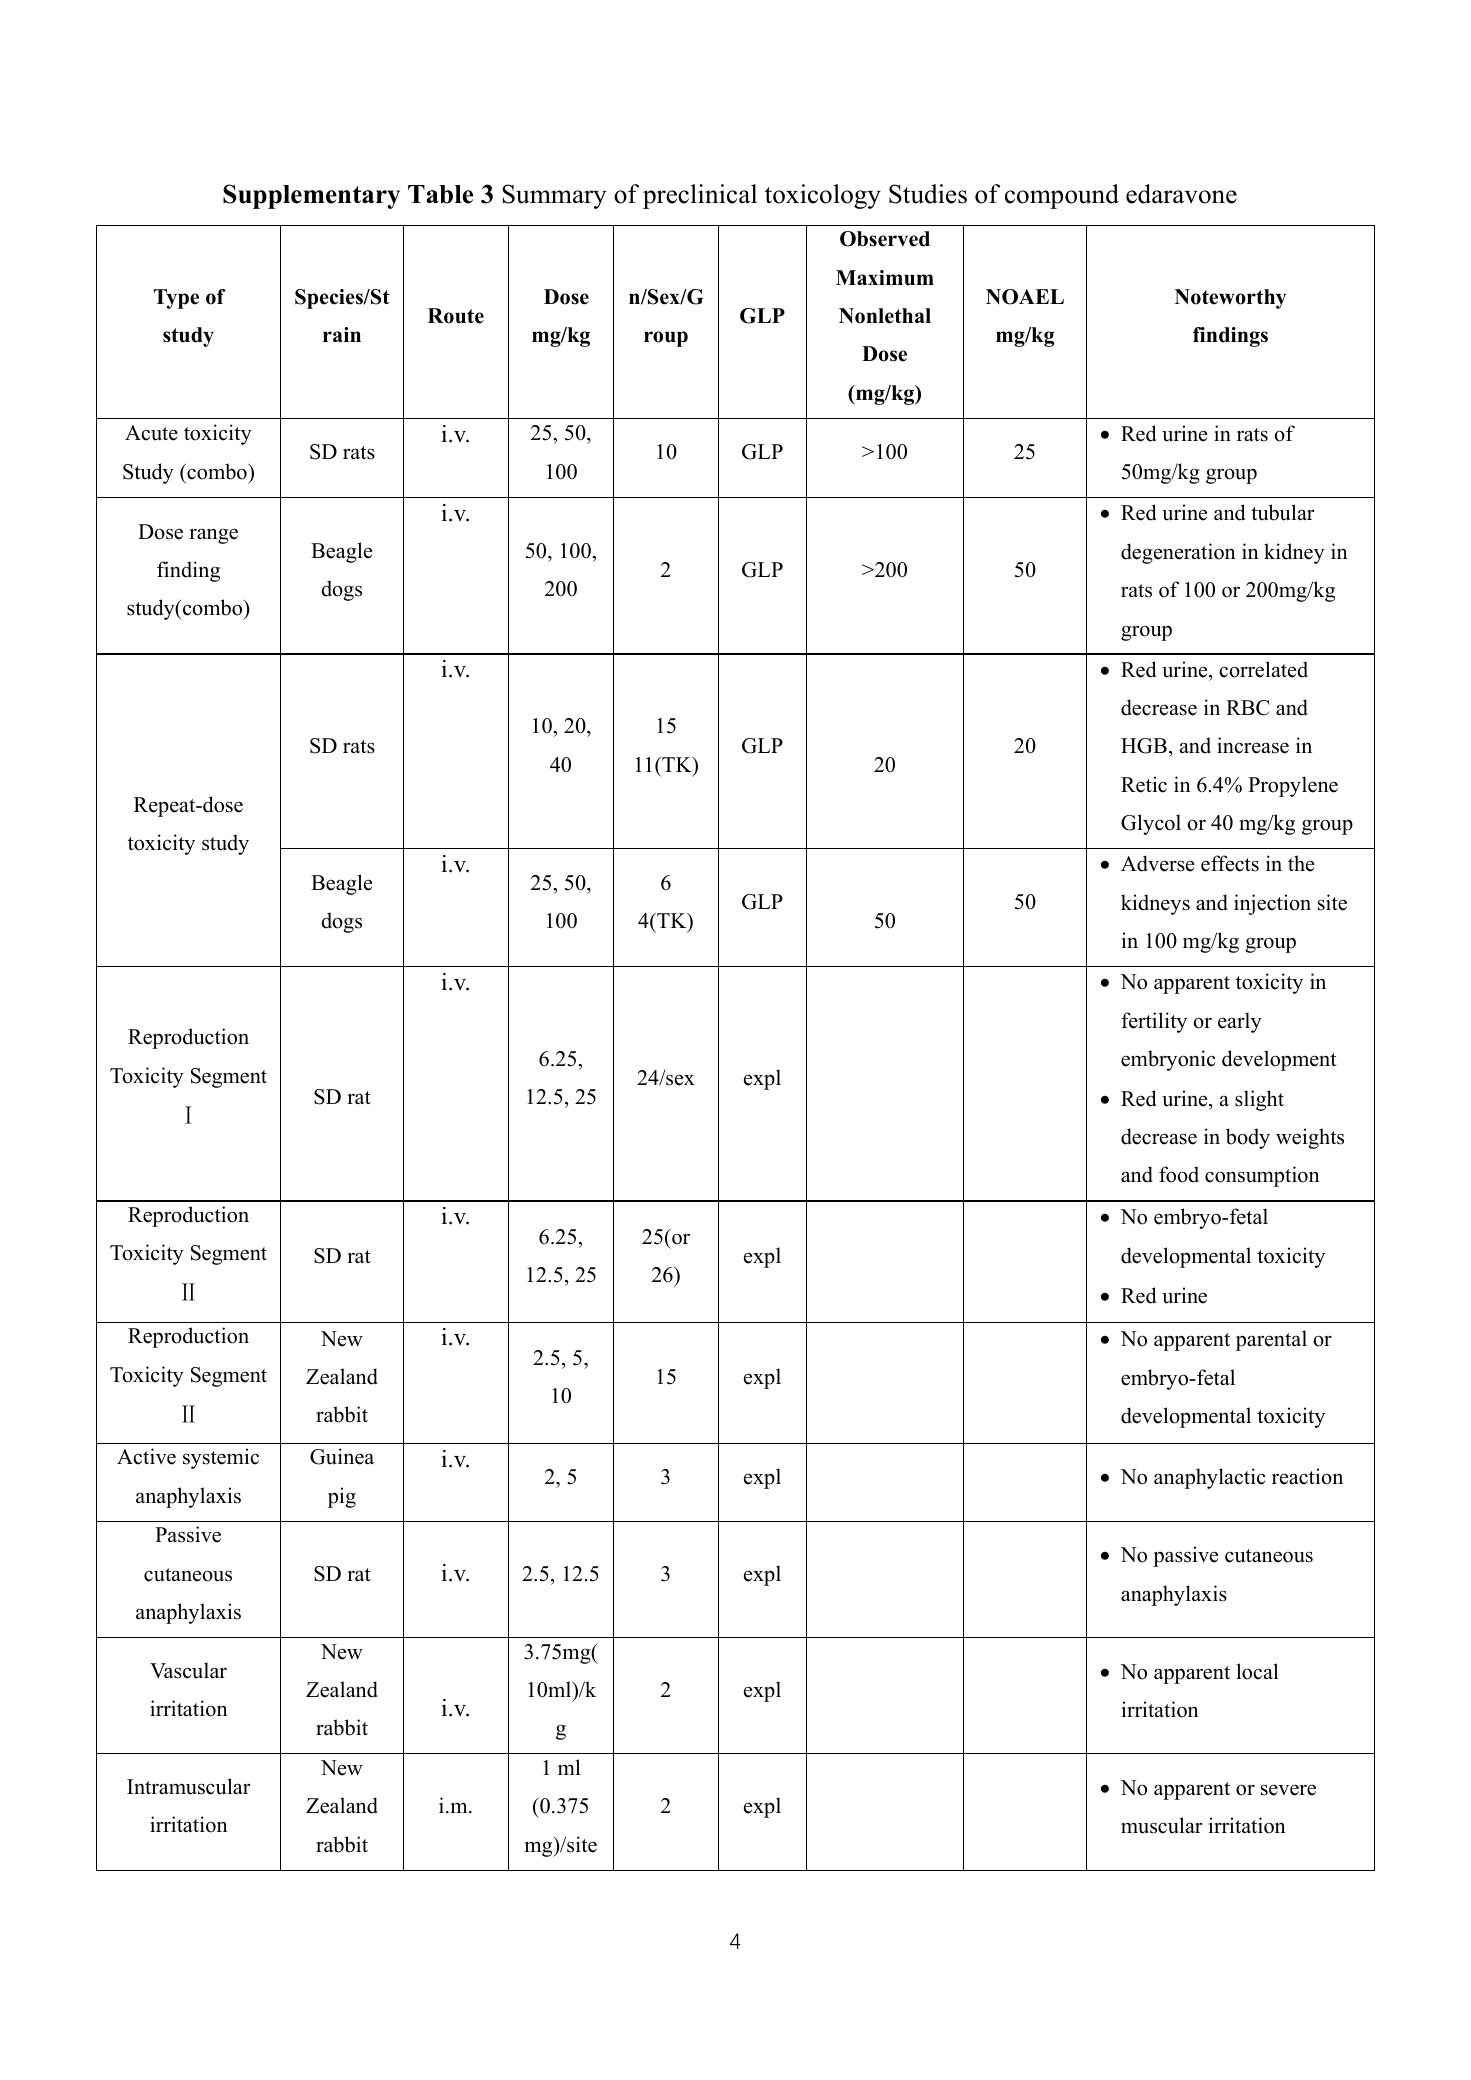 The image size is (1471, 2080). Describe the element at coordinates (1154, 1022) in the document. I see `fertility` at that location.
